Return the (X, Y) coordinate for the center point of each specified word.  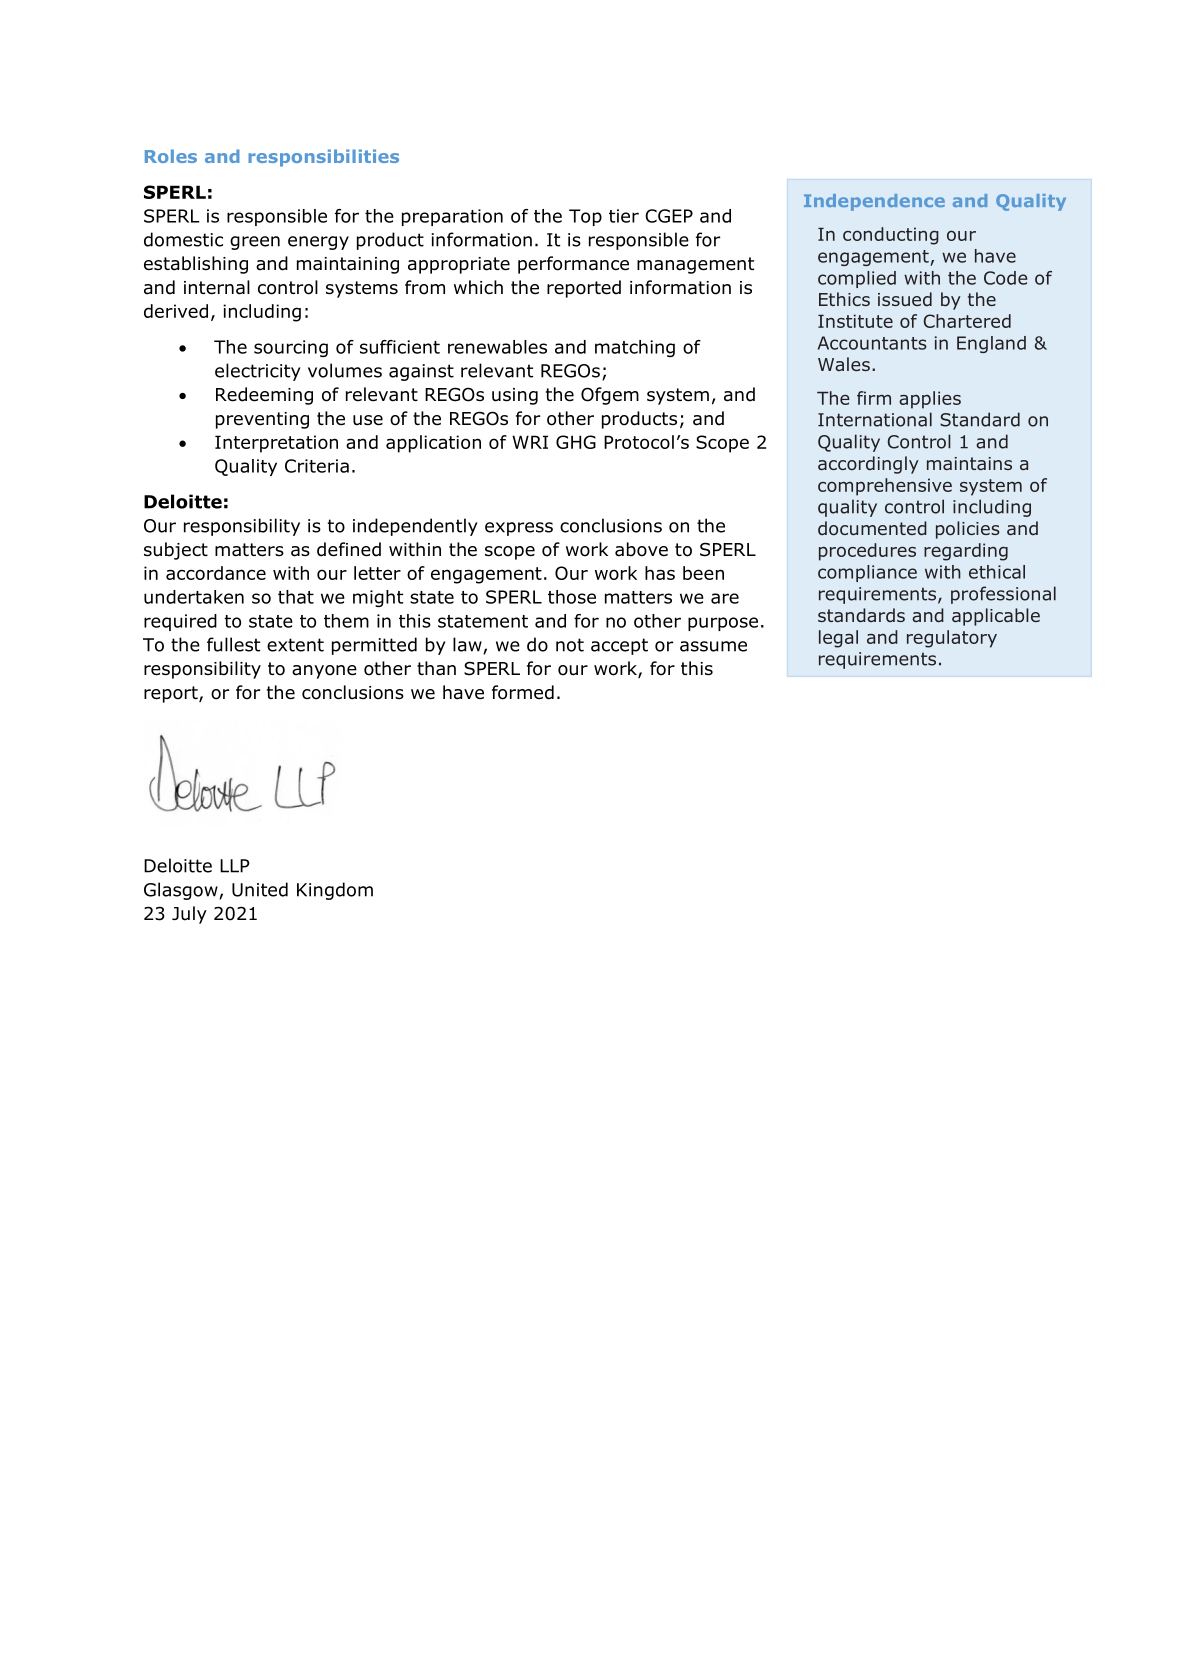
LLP (235, 866)
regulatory (952, 639)
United (260, 889)
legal (838, 639)
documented (872, 528)
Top (585, 217)
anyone (324, 672)
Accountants (872, 343)
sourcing (291, 348)
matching (635, 348)
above (641, 549)
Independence (874, 202)
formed (523, 692)
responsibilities (323, 158)
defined (349, 549)
